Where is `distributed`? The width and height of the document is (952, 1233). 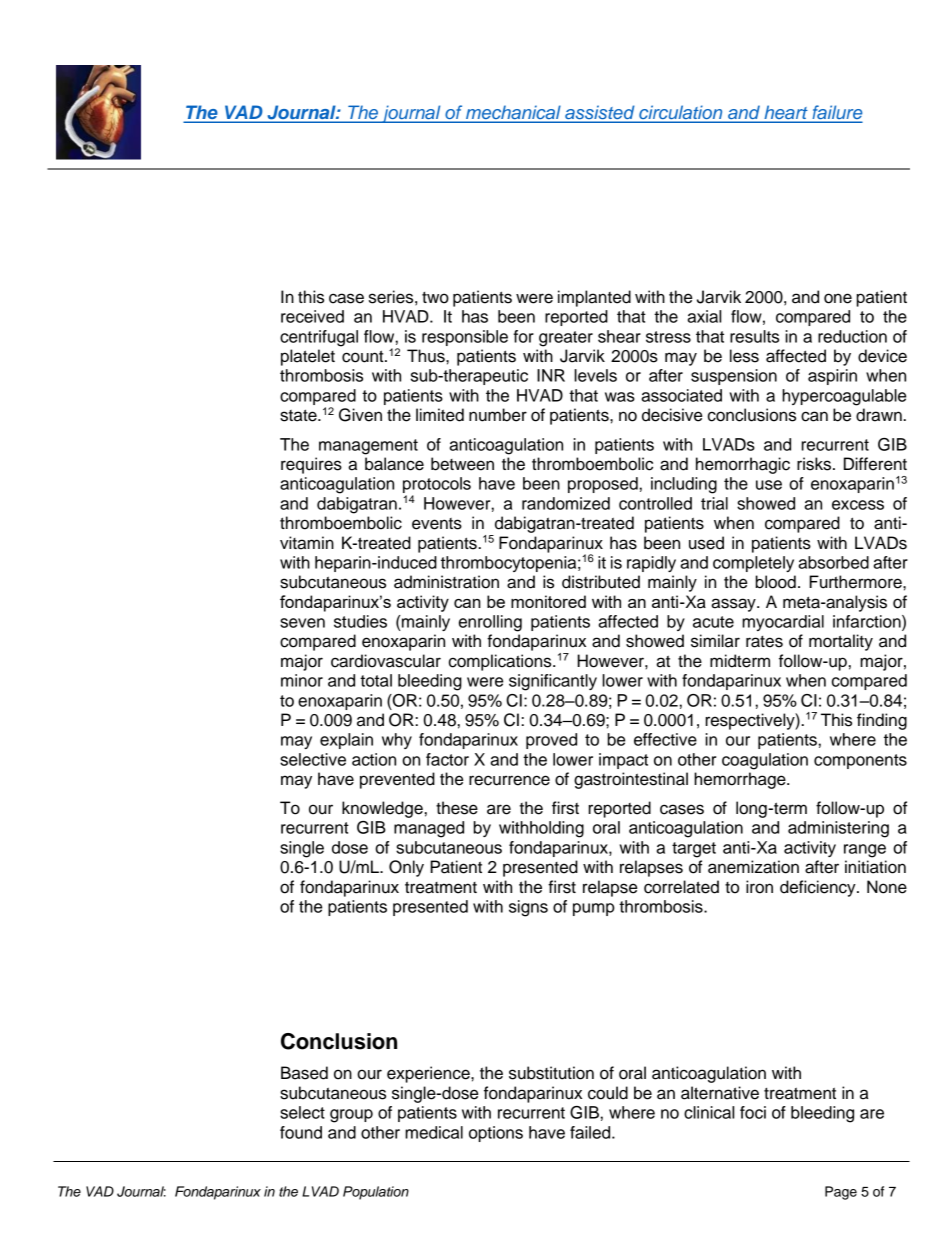 distributed is located at coordinates (601, 582).
